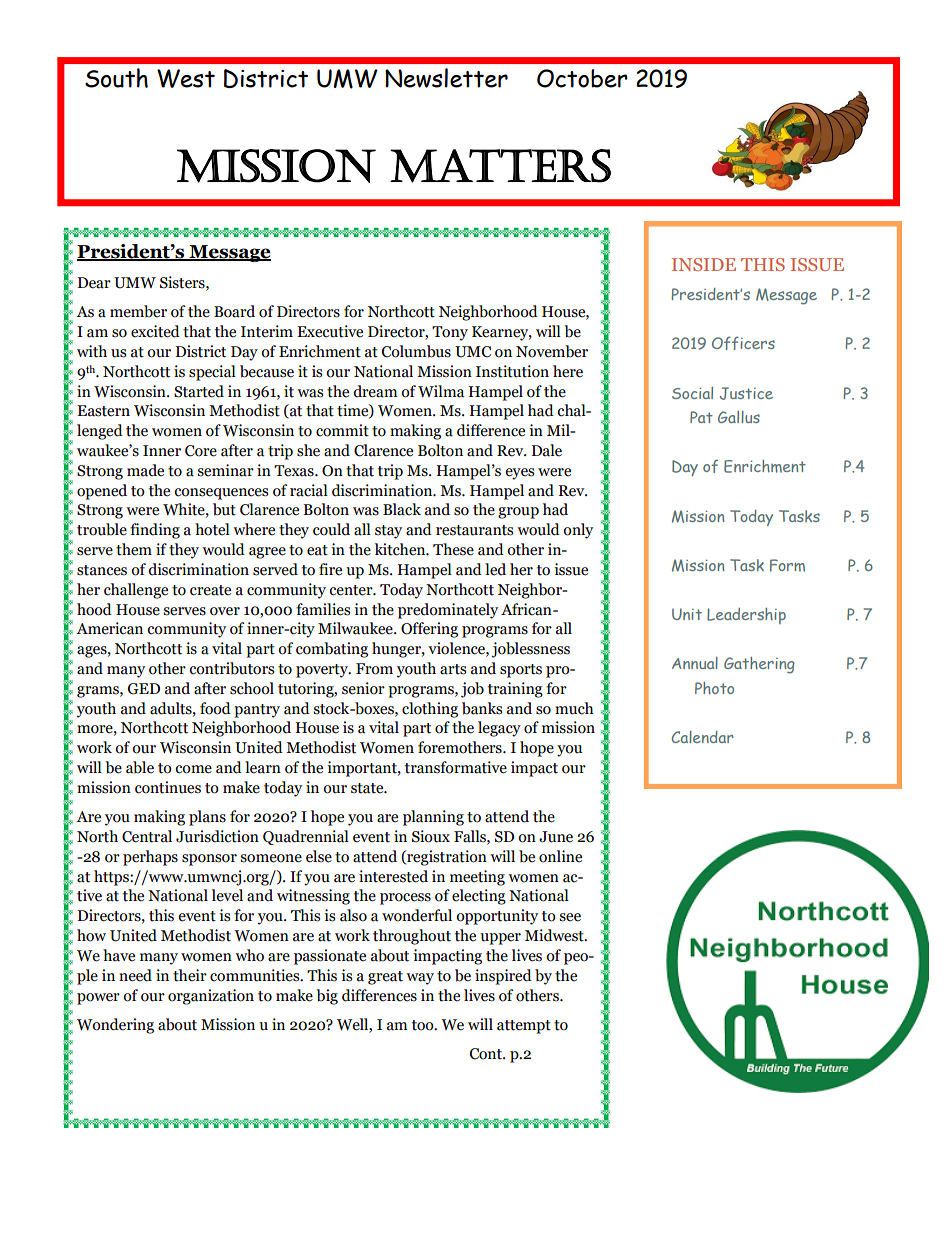  What do you see at coordinates (430, 710) in the screenshot?
I see `clothing` at bounding box center [430, 710].
